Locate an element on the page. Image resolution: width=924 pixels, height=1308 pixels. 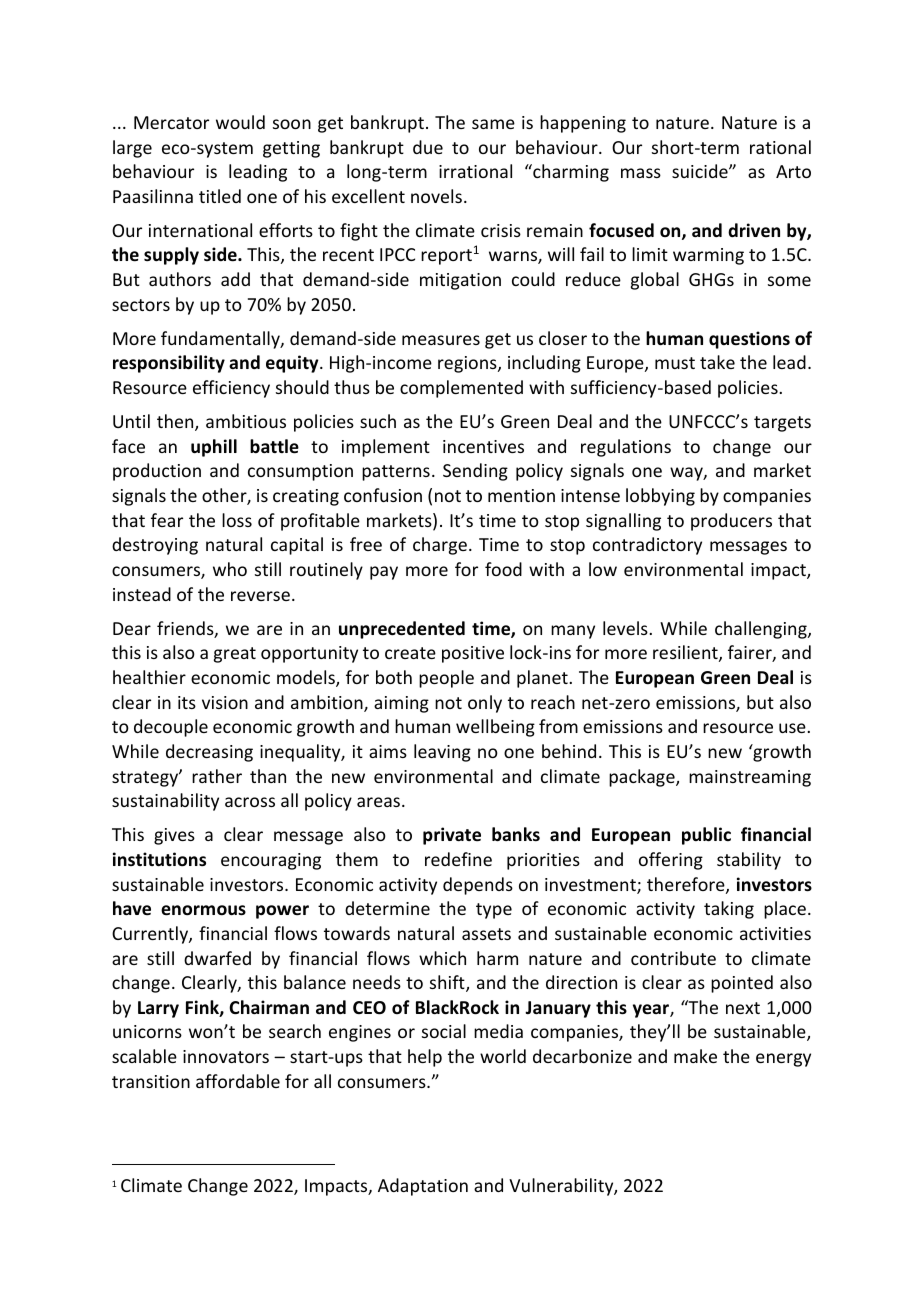
Sending is located at coordinates (475, 472).
